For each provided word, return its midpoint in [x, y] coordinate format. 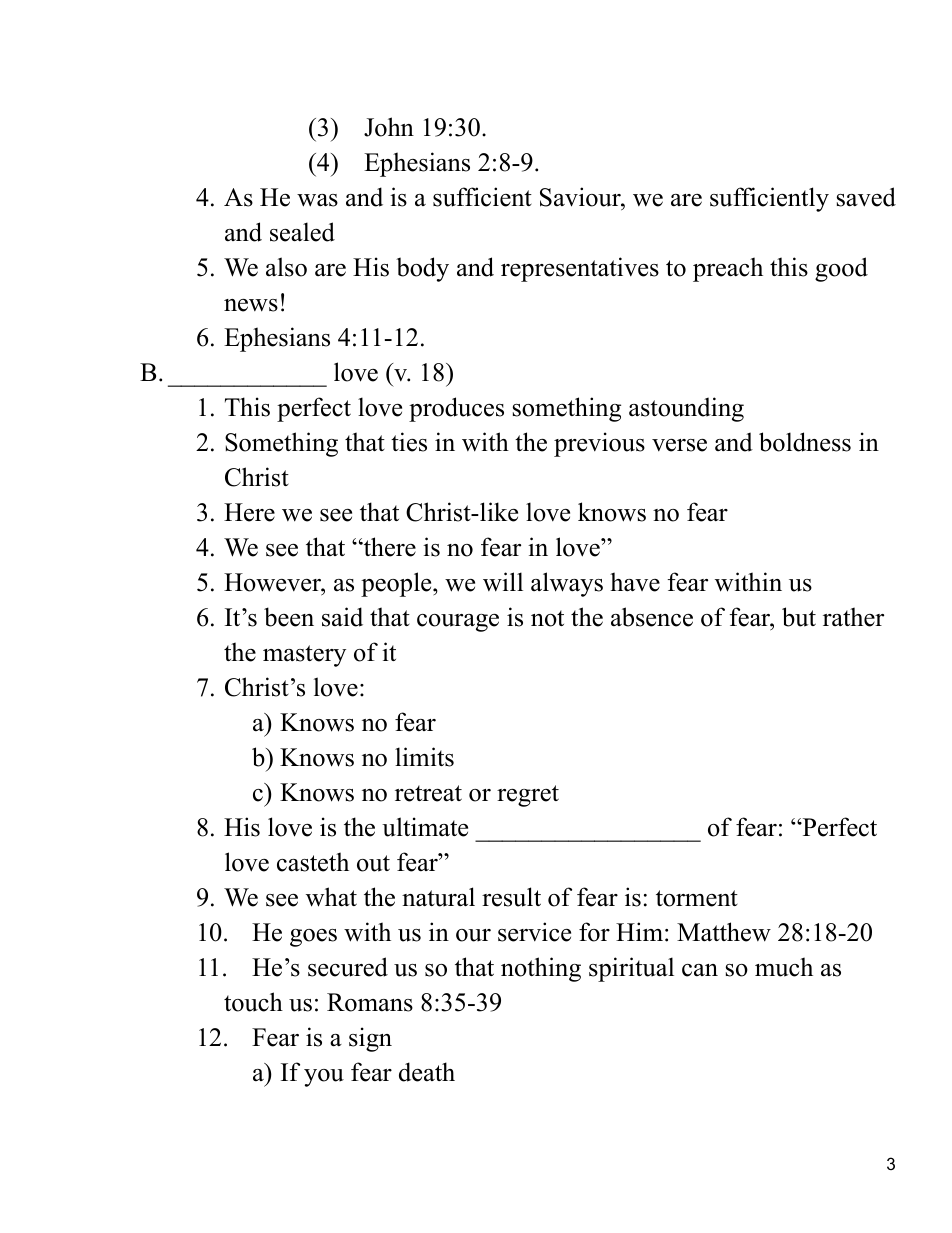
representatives [580, 269]
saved [866, 197]
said [342, 617]
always [567, 584]
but [799, 617]
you [324, 1078]
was [317, 200]
